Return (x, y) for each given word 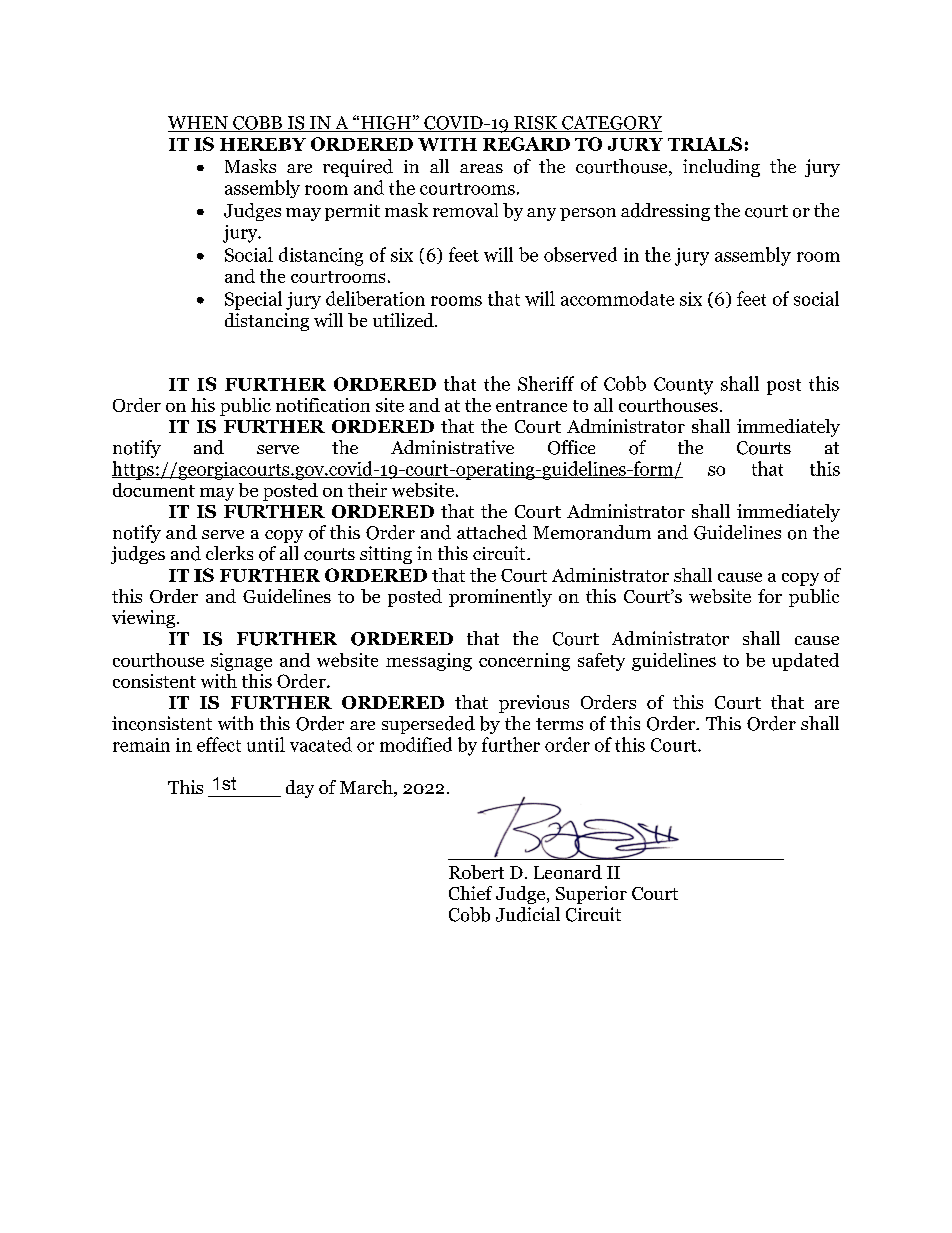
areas (481, 168)
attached (492, 532)
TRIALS (705, 144)
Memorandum (592, 532)
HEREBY (263, 144)
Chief (470, 893)
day (300, 789)
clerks (229, 553)
